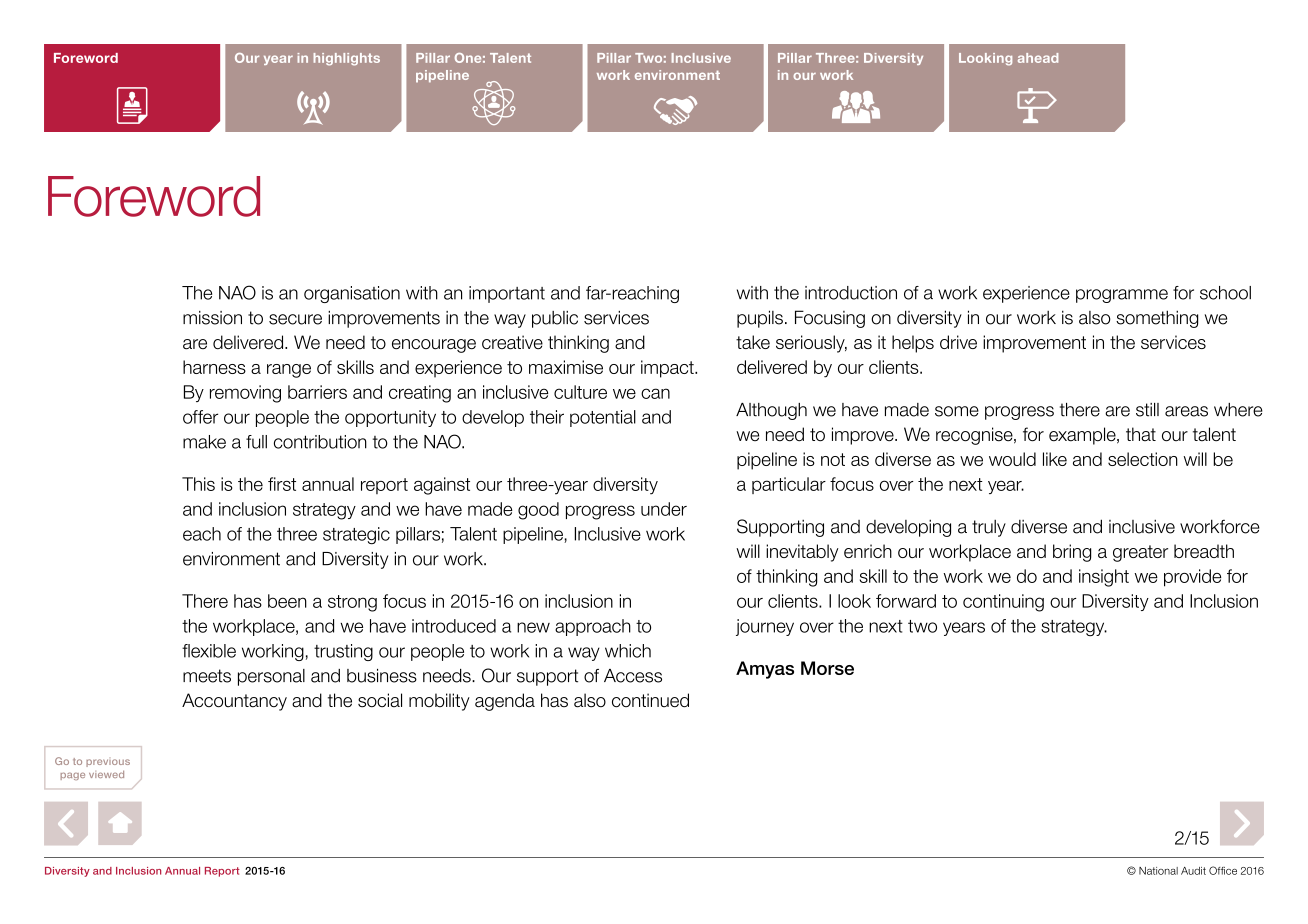 The height and width of the screenshot is (924, 1308). I want to click on strong, so click(352, 603).
